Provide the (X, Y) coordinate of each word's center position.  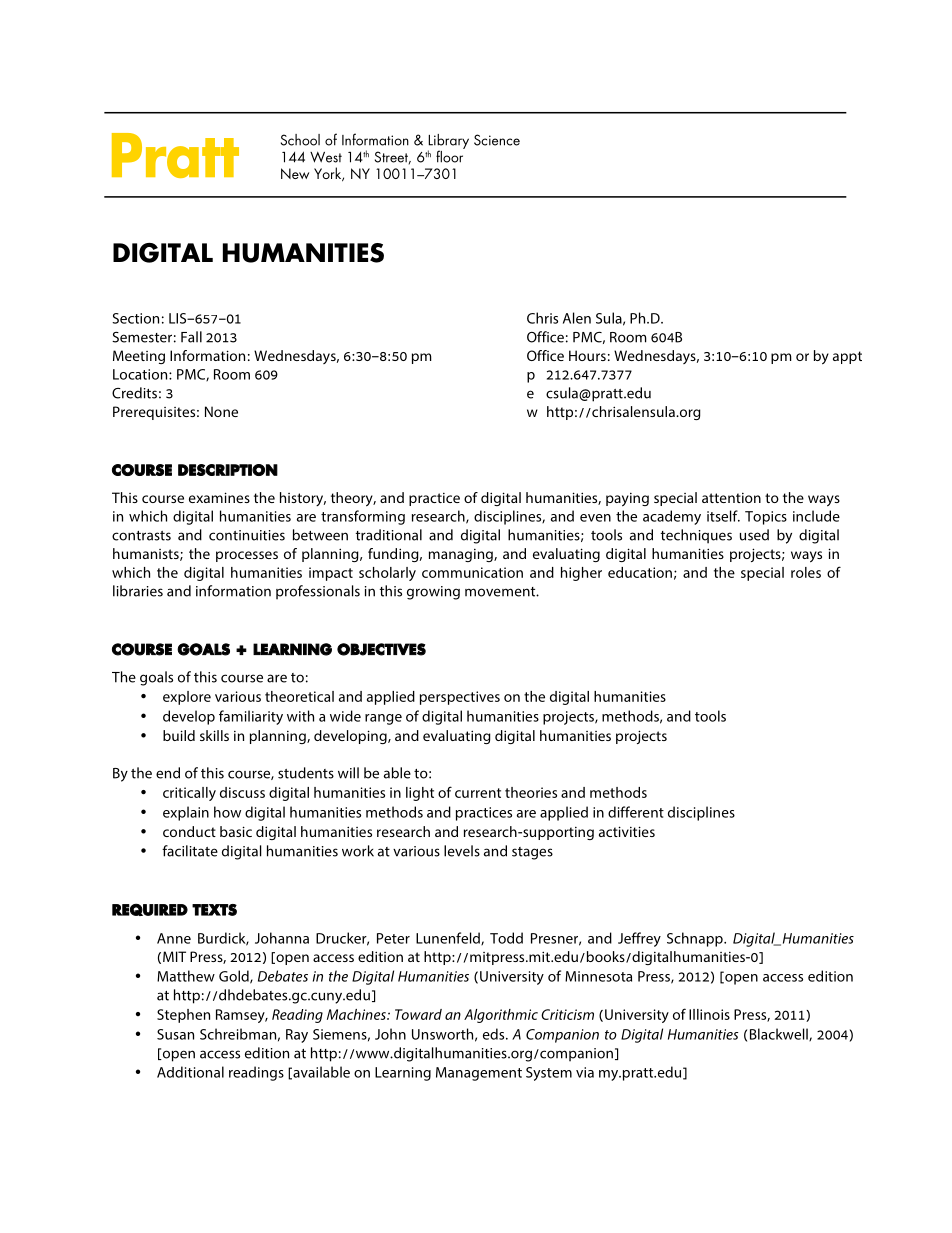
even (595, 518)
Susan (175, 1034)
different (636, 812)
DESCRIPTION (228, 470)
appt (847, 357)
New (295, 173)
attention (731, 498)
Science (497, 140)
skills (214, 735)
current (478, 793)
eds (495, 1034)
